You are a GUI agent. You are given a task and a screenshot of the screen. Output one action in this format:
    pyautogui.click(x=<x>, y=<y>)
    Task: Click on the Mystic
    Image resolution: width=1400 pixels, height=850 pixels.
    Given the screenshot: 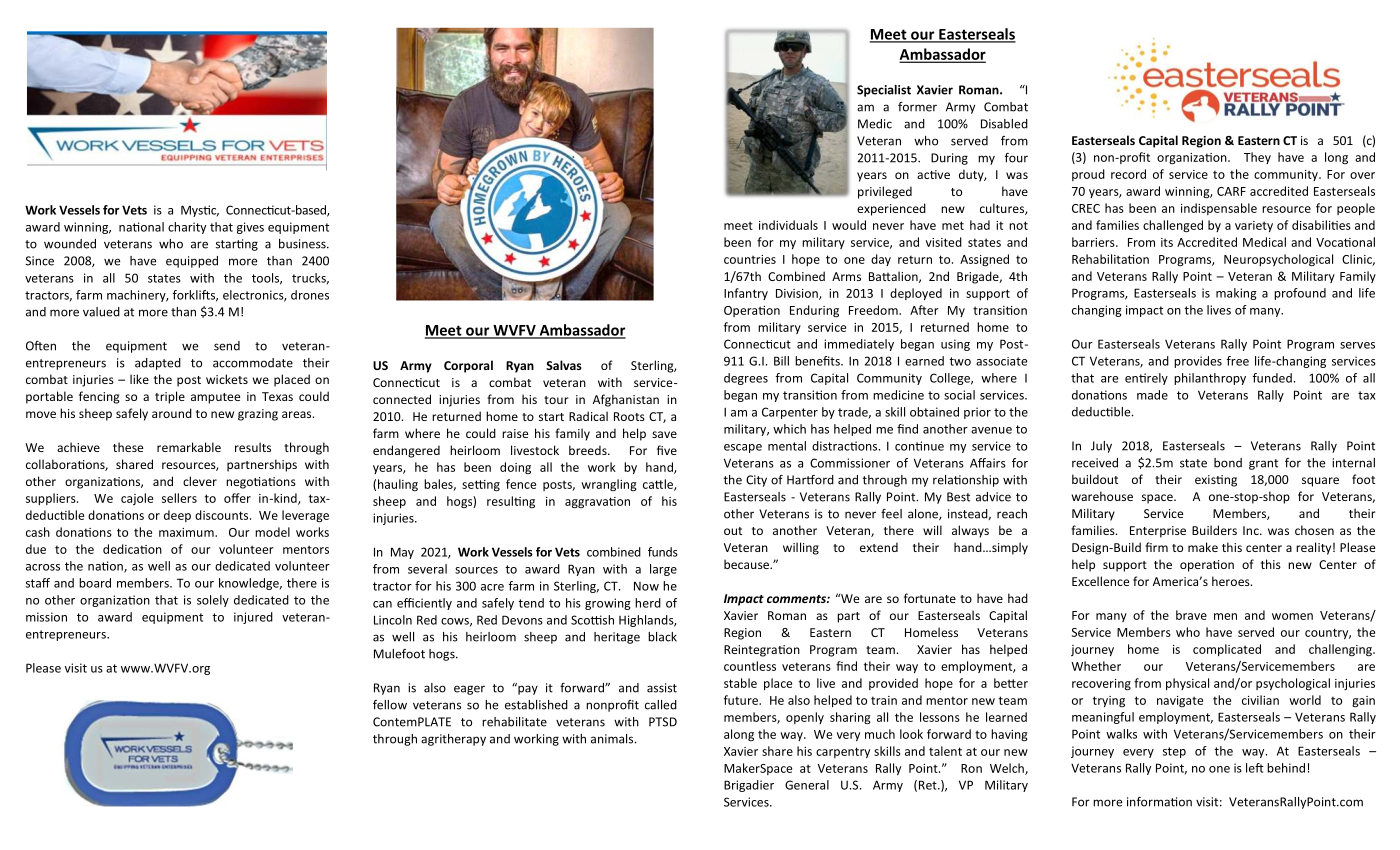 What is the action you would take?
    pyautogui.click(x=200, y=211)
